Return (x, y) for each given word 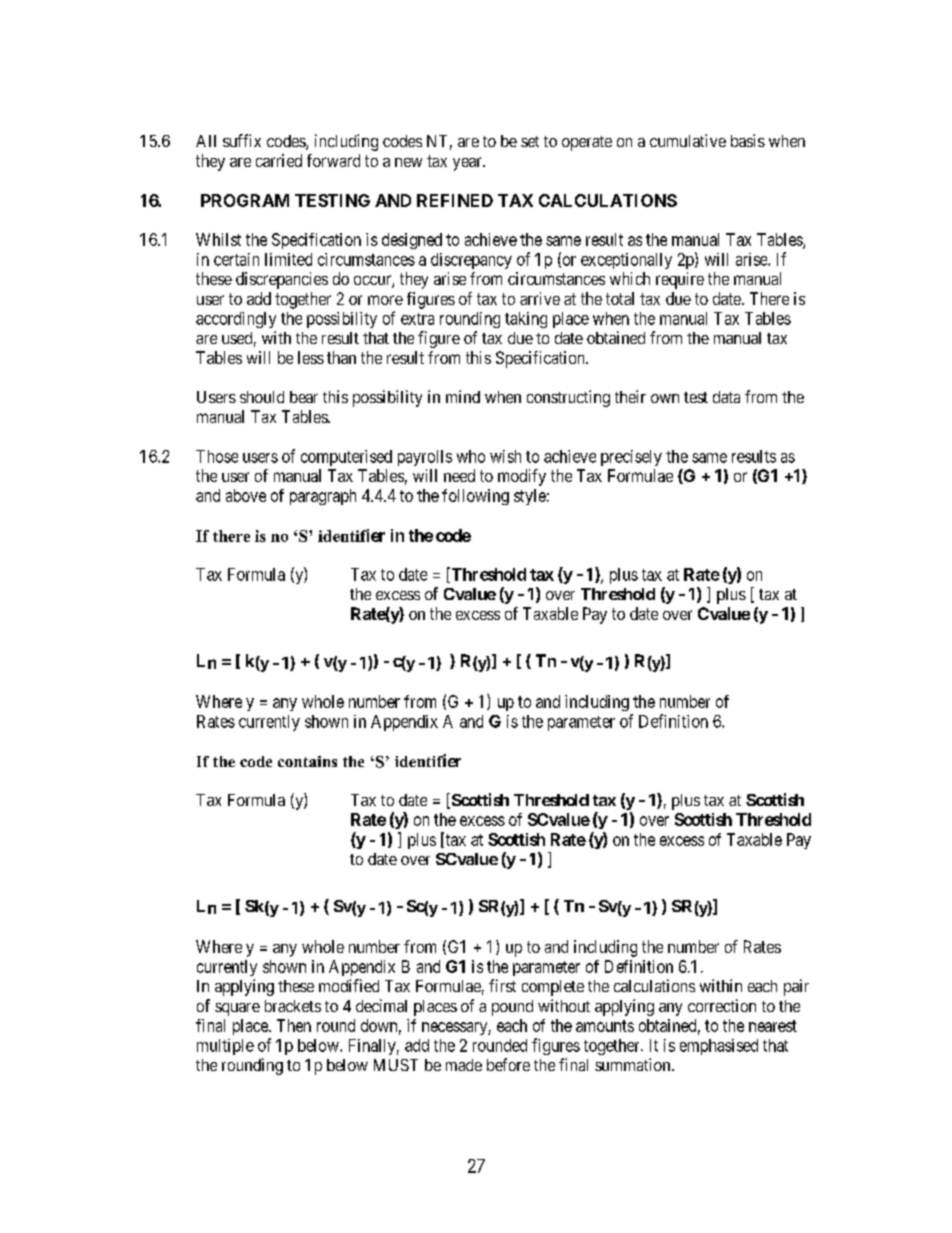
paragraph (323, 497)
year (468, 164)
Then (294, 1025)
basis (748, 140)
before (508, 1064)
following (475, 497)
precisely (631, 458)
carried (279, 160)
